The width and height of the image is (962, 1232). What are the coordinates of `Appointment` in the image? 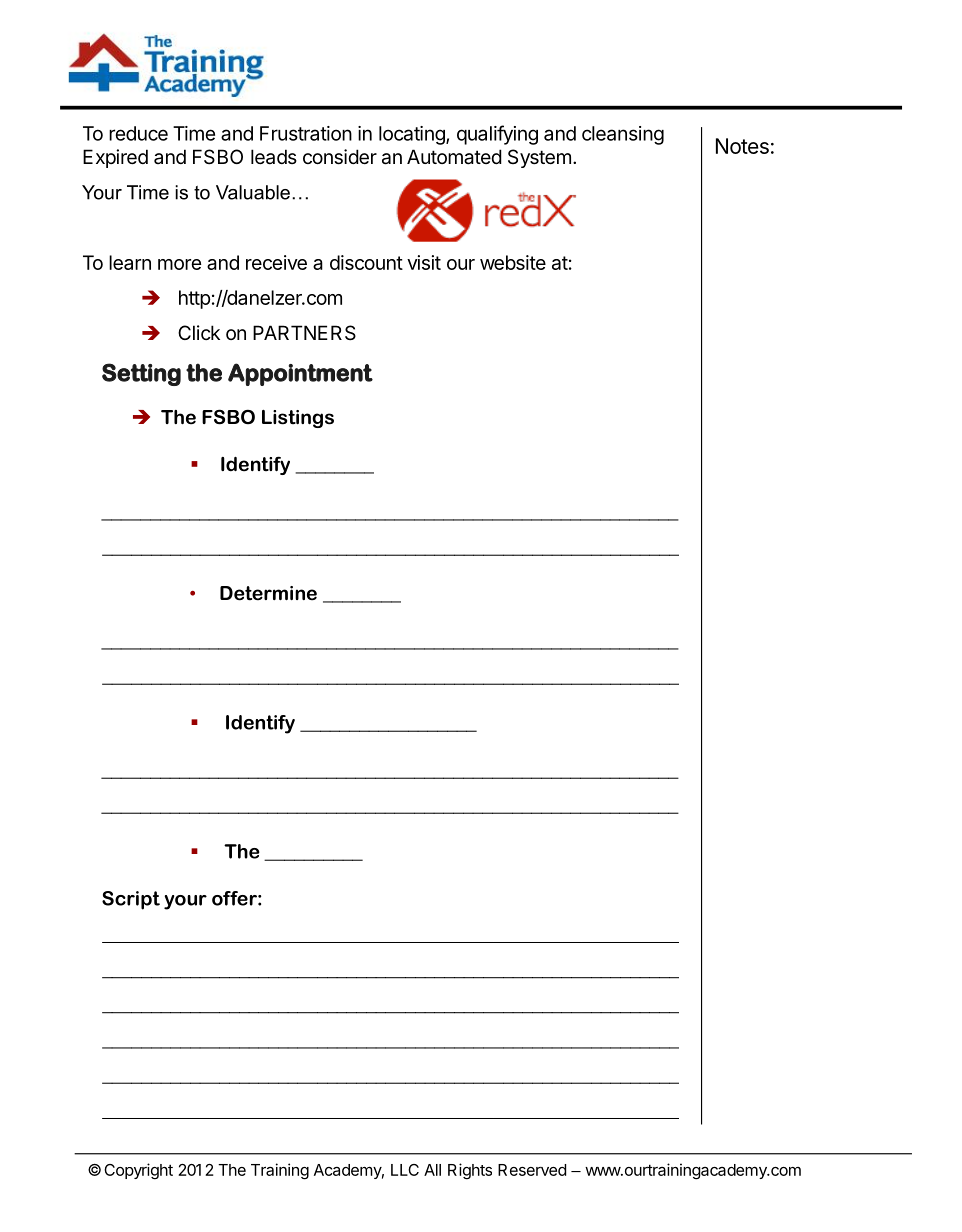 It's located at (300, 374).
